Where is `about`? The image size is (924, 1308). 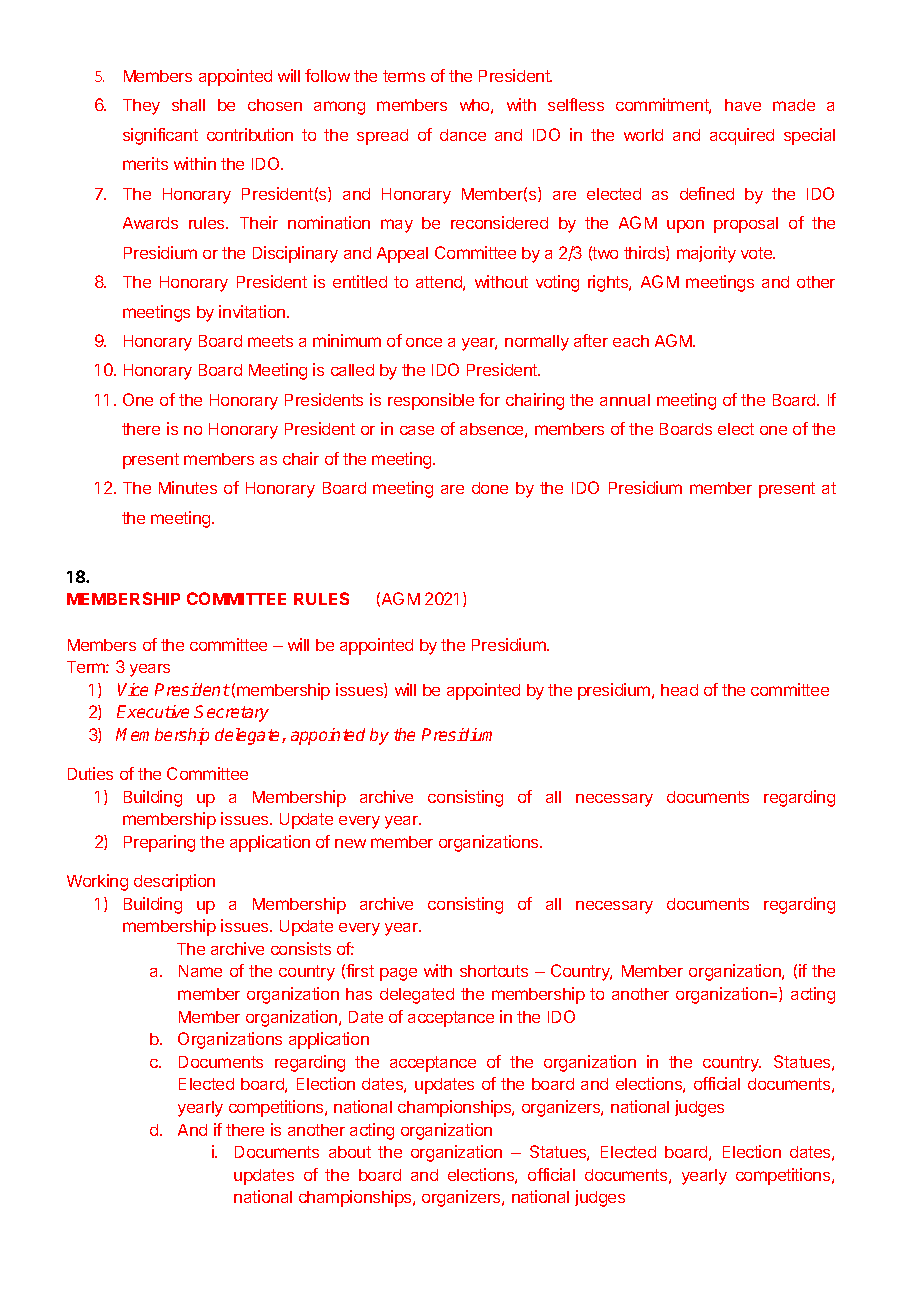 about is located at coordinates (350, 1152).
